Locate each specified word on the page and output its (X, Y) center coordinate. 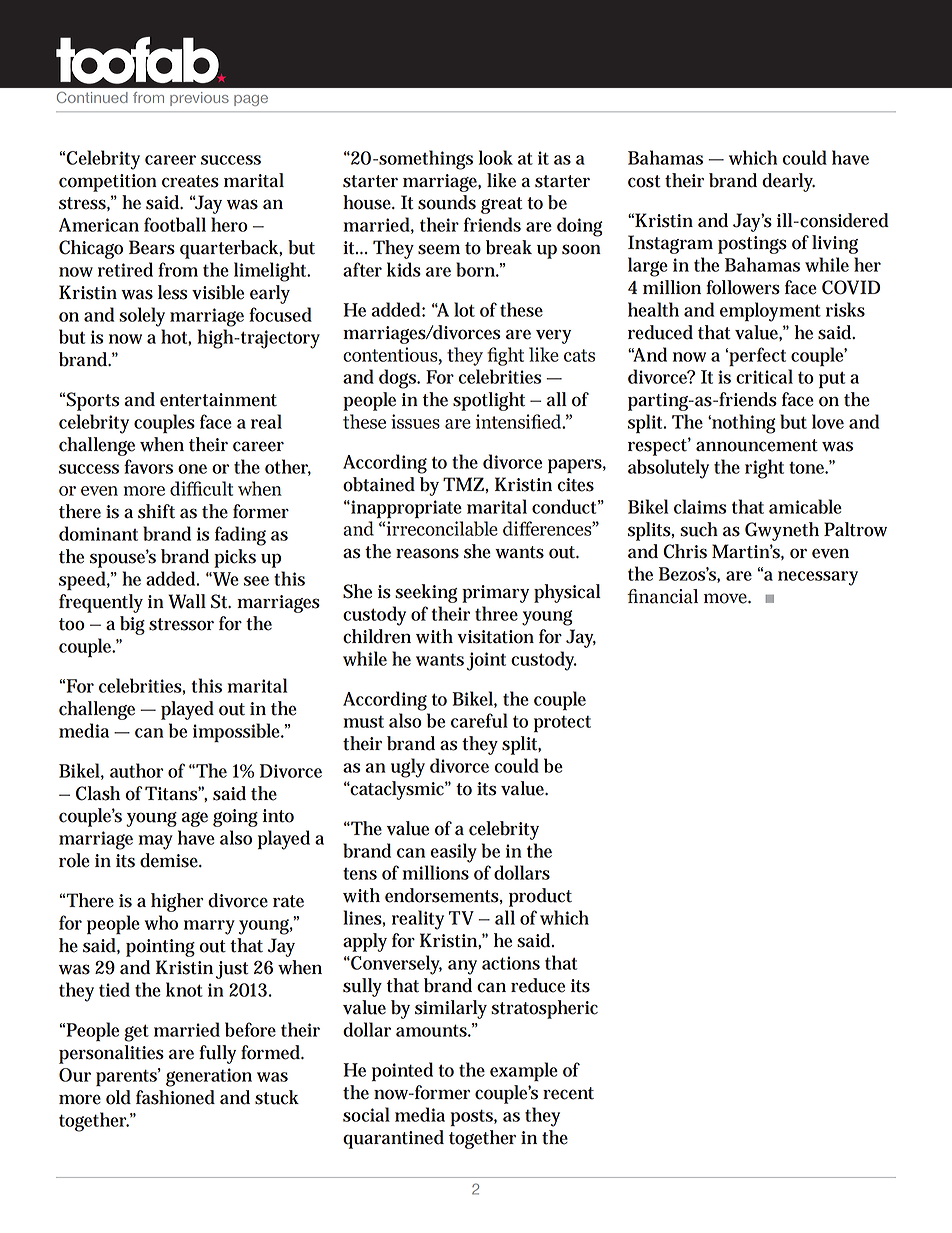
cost (644, 181)
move (726, 598)
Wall (187, 601)
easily (453, 853)
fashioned (175, 1097)
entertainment (218, 400)
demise (171, 860)
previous (199, 99)
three (496, 613)
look (496, 157)
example (524, 1071)
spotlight (489, 401)
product (540, 897)
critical (764, 376)
